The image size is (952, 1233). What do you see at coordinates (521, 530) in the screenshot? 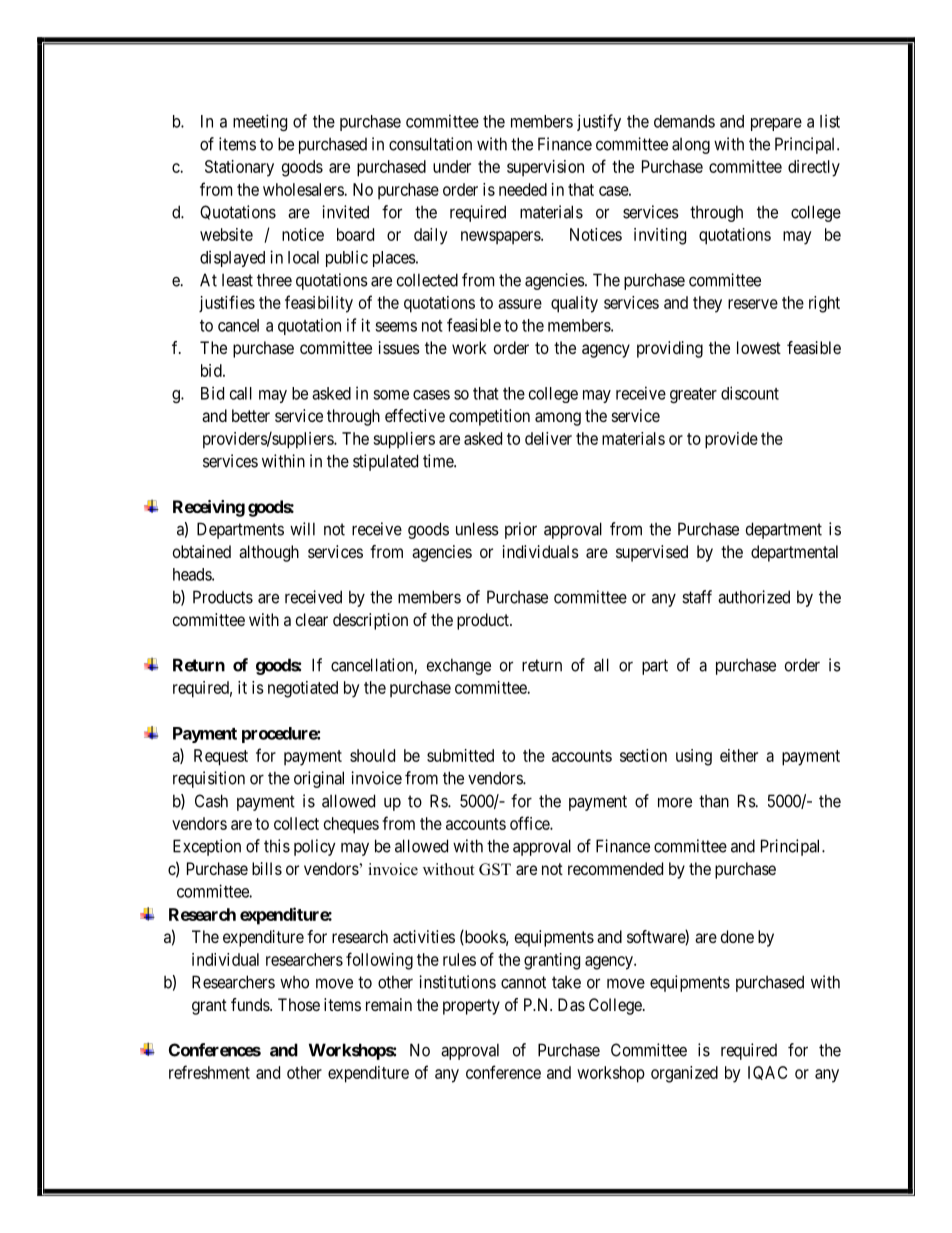
I see `prior` at bounding box center [521, 530].
